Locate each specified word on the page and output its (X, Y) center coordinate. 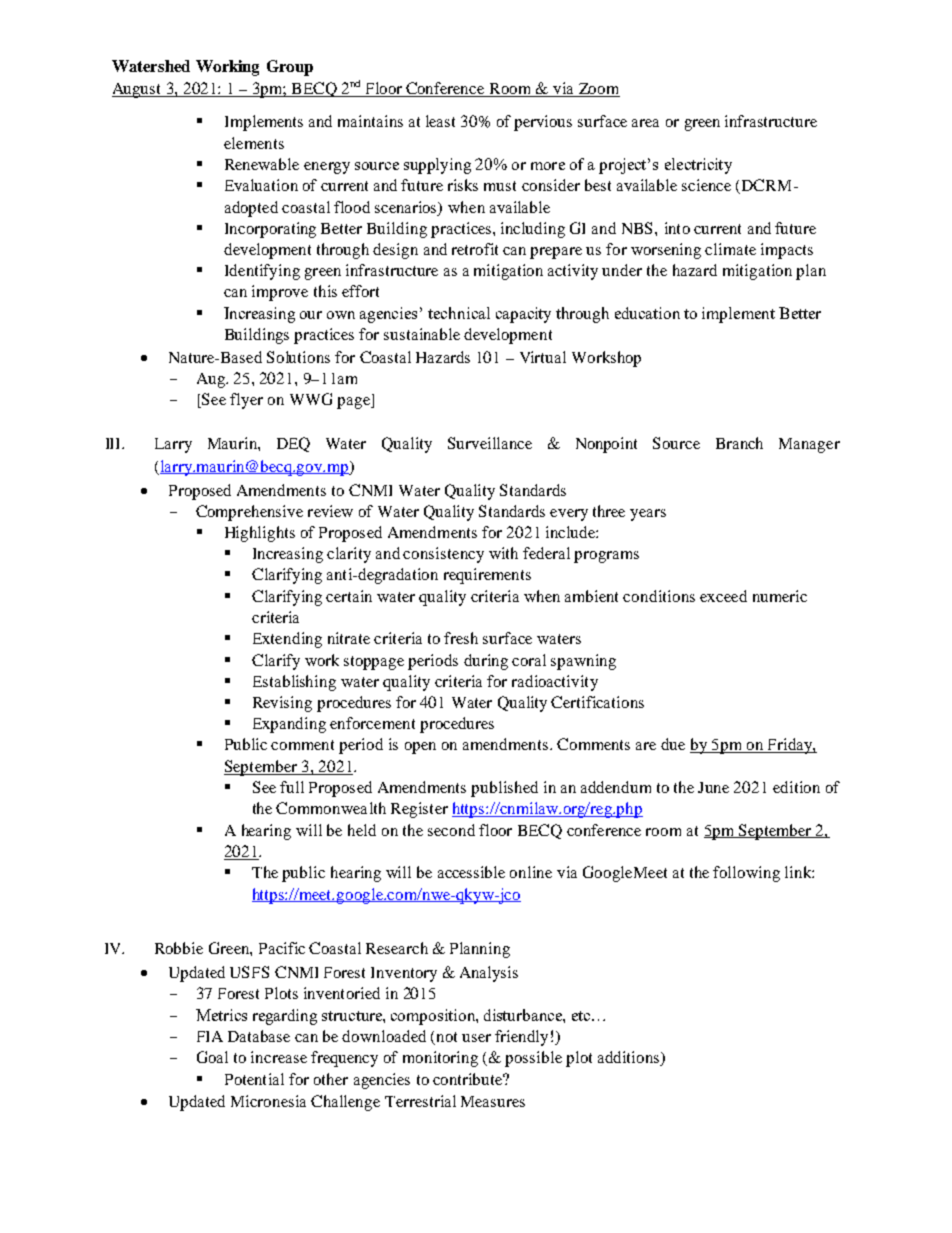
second (451, 830)
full (292, 787)
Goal (212, 1057)
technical (459, 313)
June (713, 787)
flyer (246, 401)
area (645, 123)
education (647, 313)
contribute (469, 1079)
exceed (723, 596)
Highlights (260, 534)
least (440, 121)
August (138, 90)
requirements (487, 576)
